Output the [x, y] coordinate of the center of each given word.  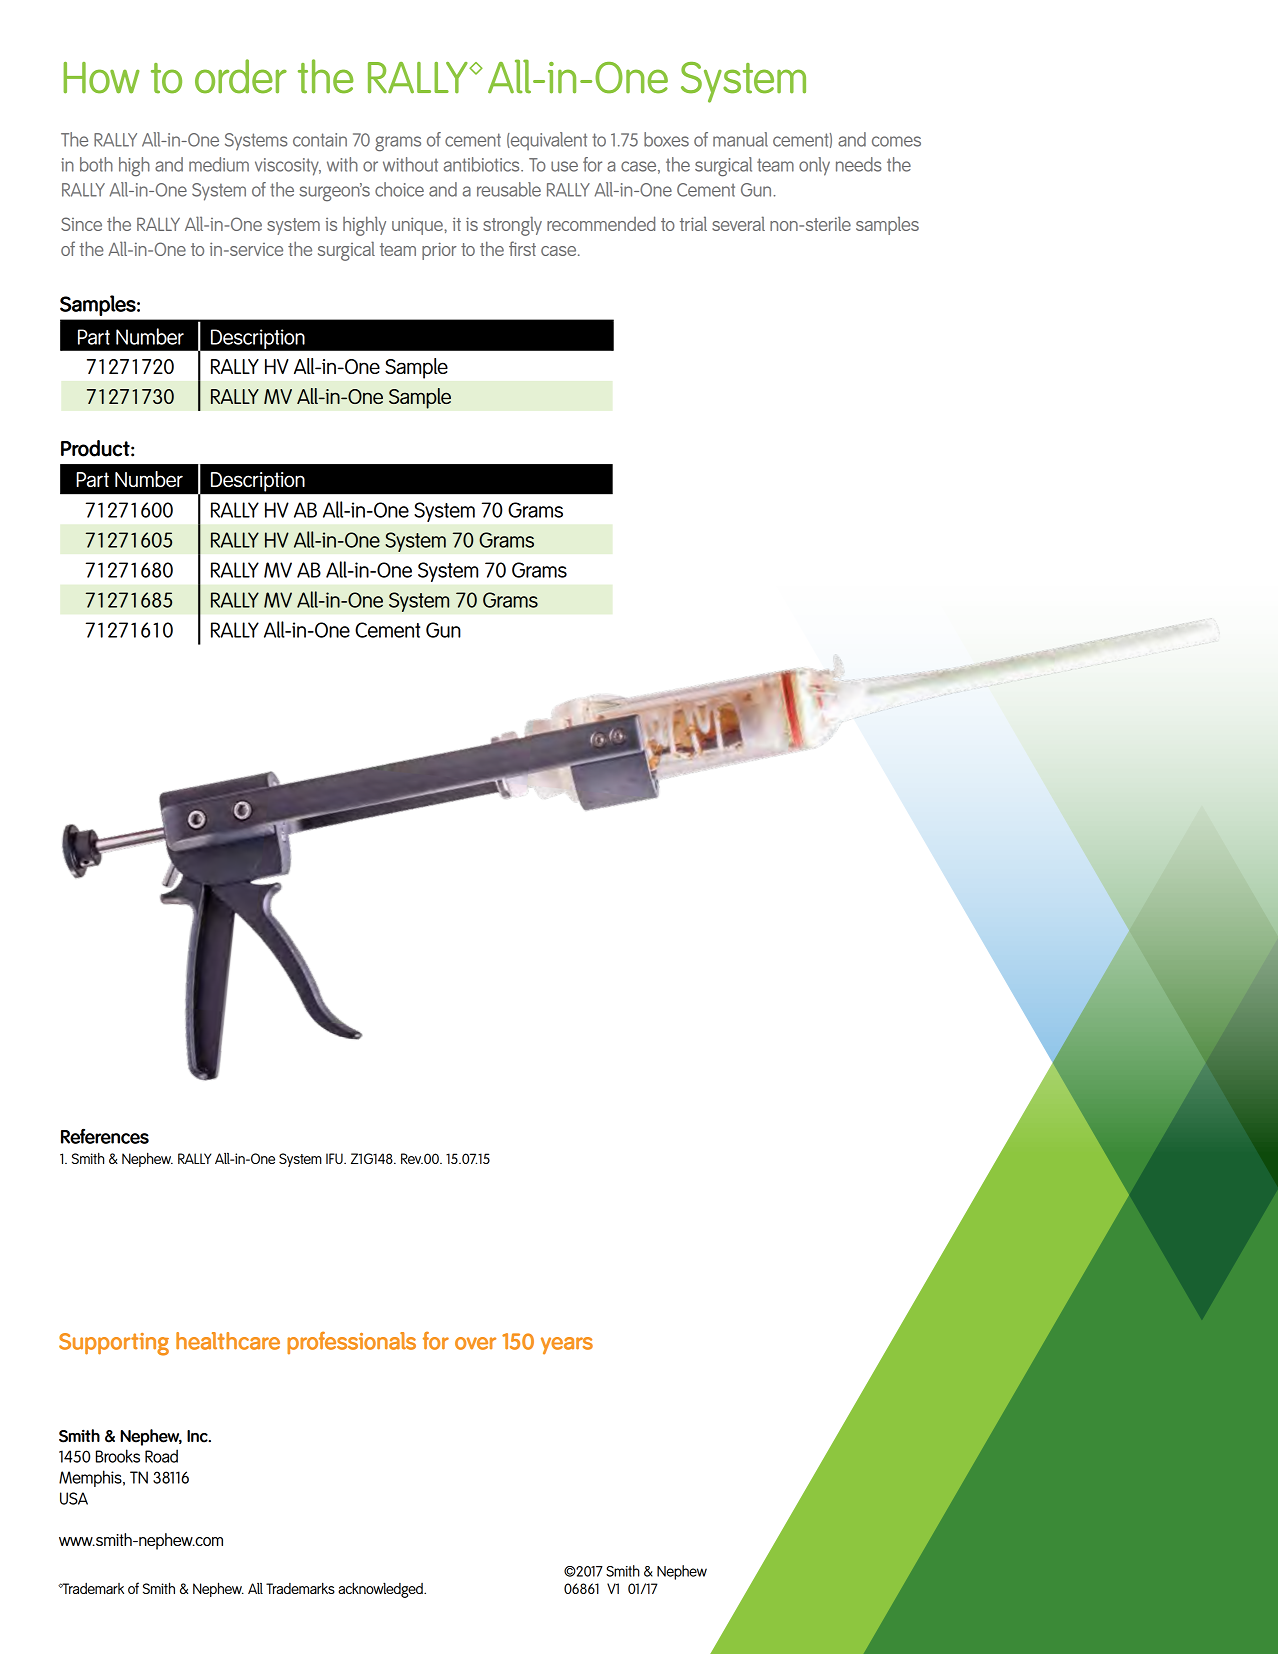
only [814, 166]
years [567, 1346]
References [105, 1136]
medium [219, 164]
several [738, 223]
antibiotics [483, 164]
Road [161, 1456]
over [475, 1343]
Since [81, 224]
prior [439, 251]
